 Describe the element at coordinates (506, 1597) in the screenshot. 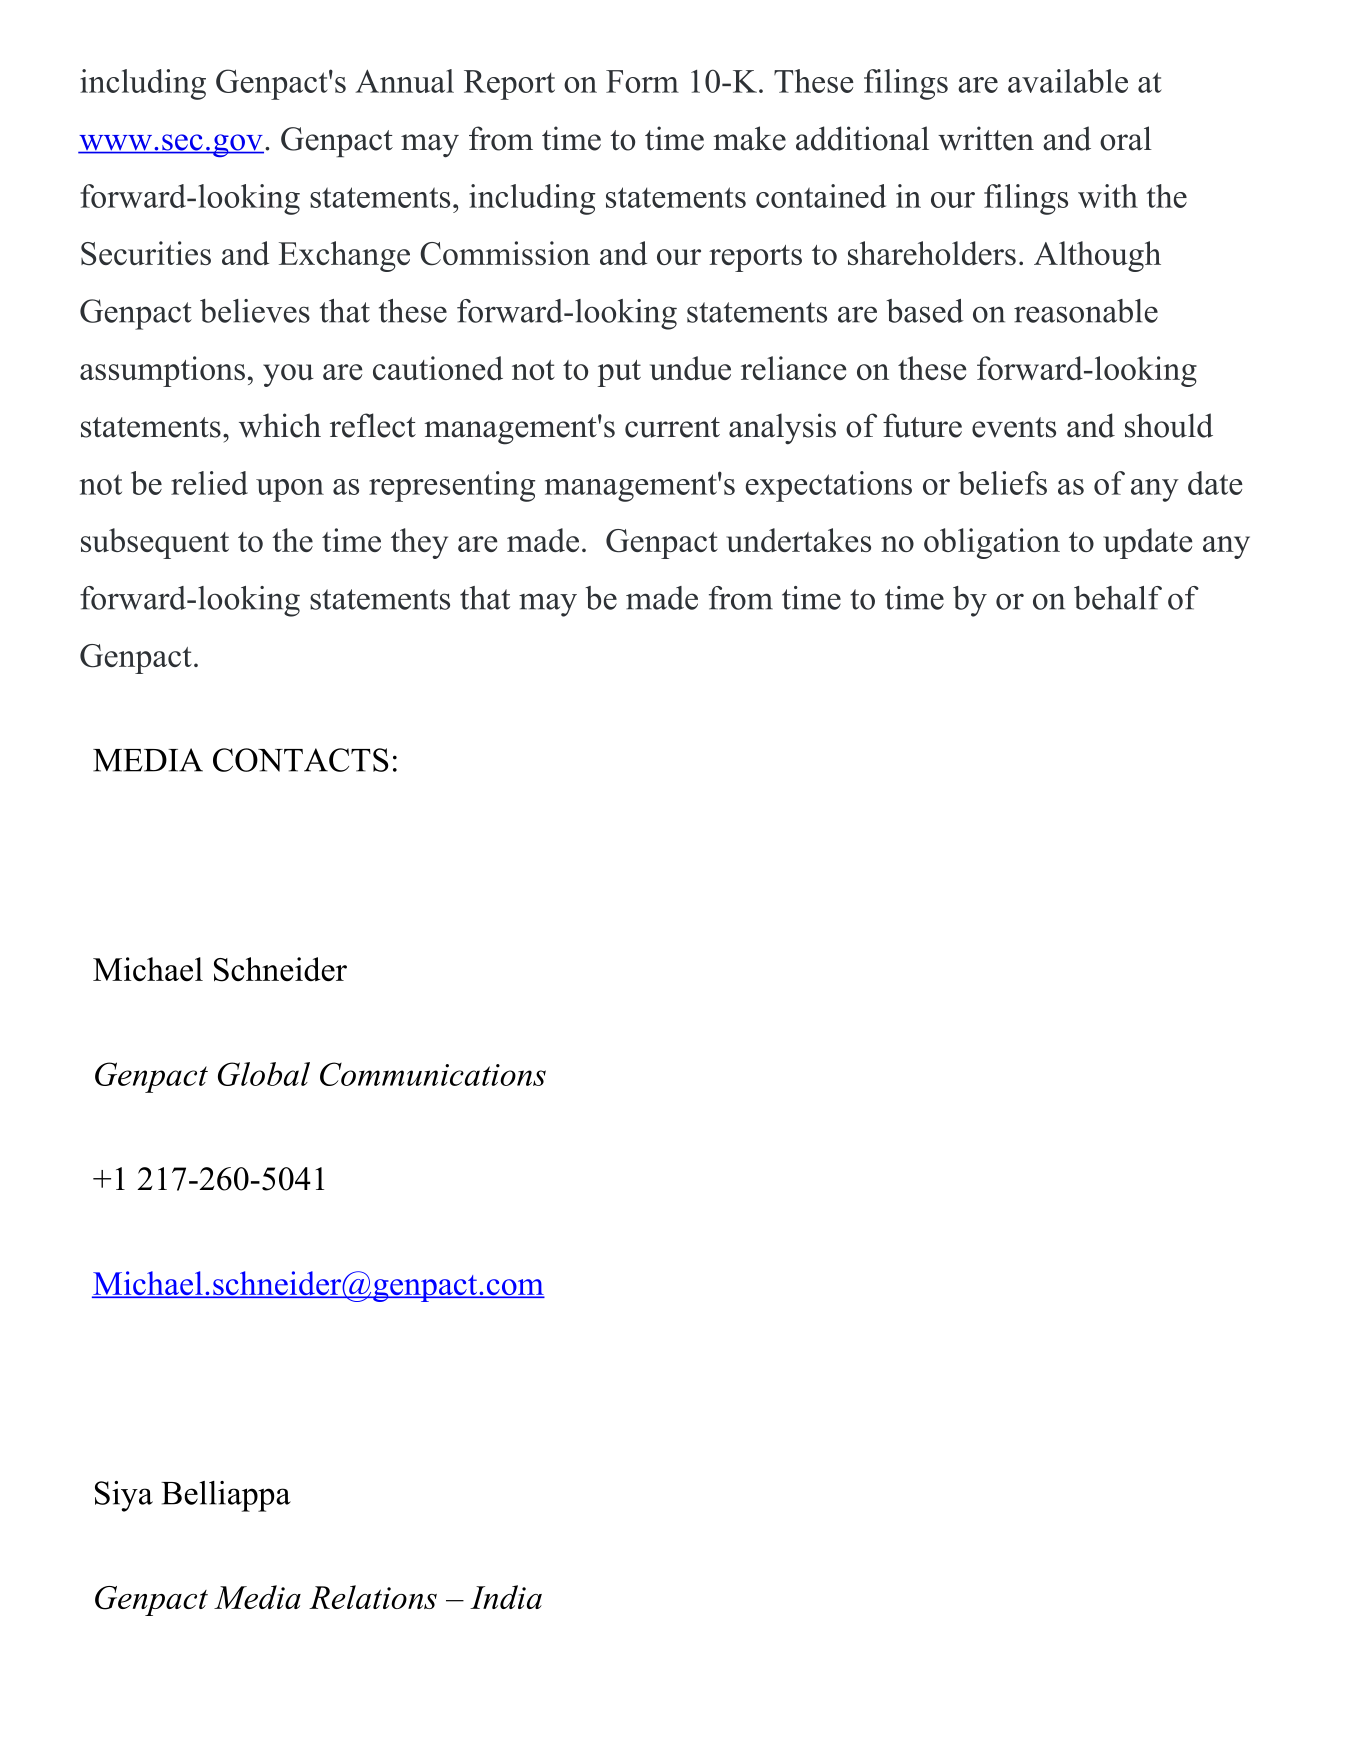

I see `India` at that location.
